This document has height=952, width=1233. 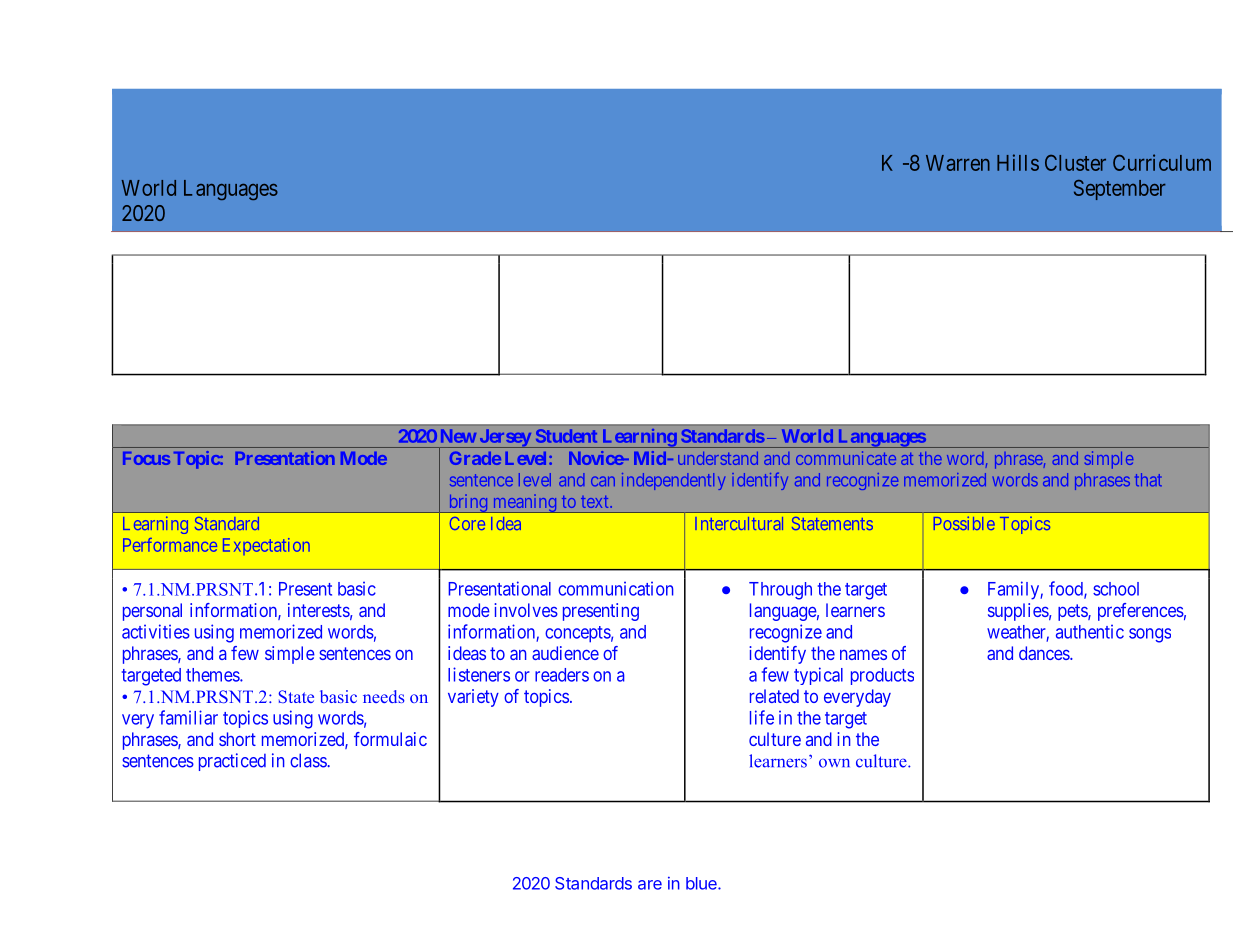 I want to click on that, so click(x=1148, y=479).
